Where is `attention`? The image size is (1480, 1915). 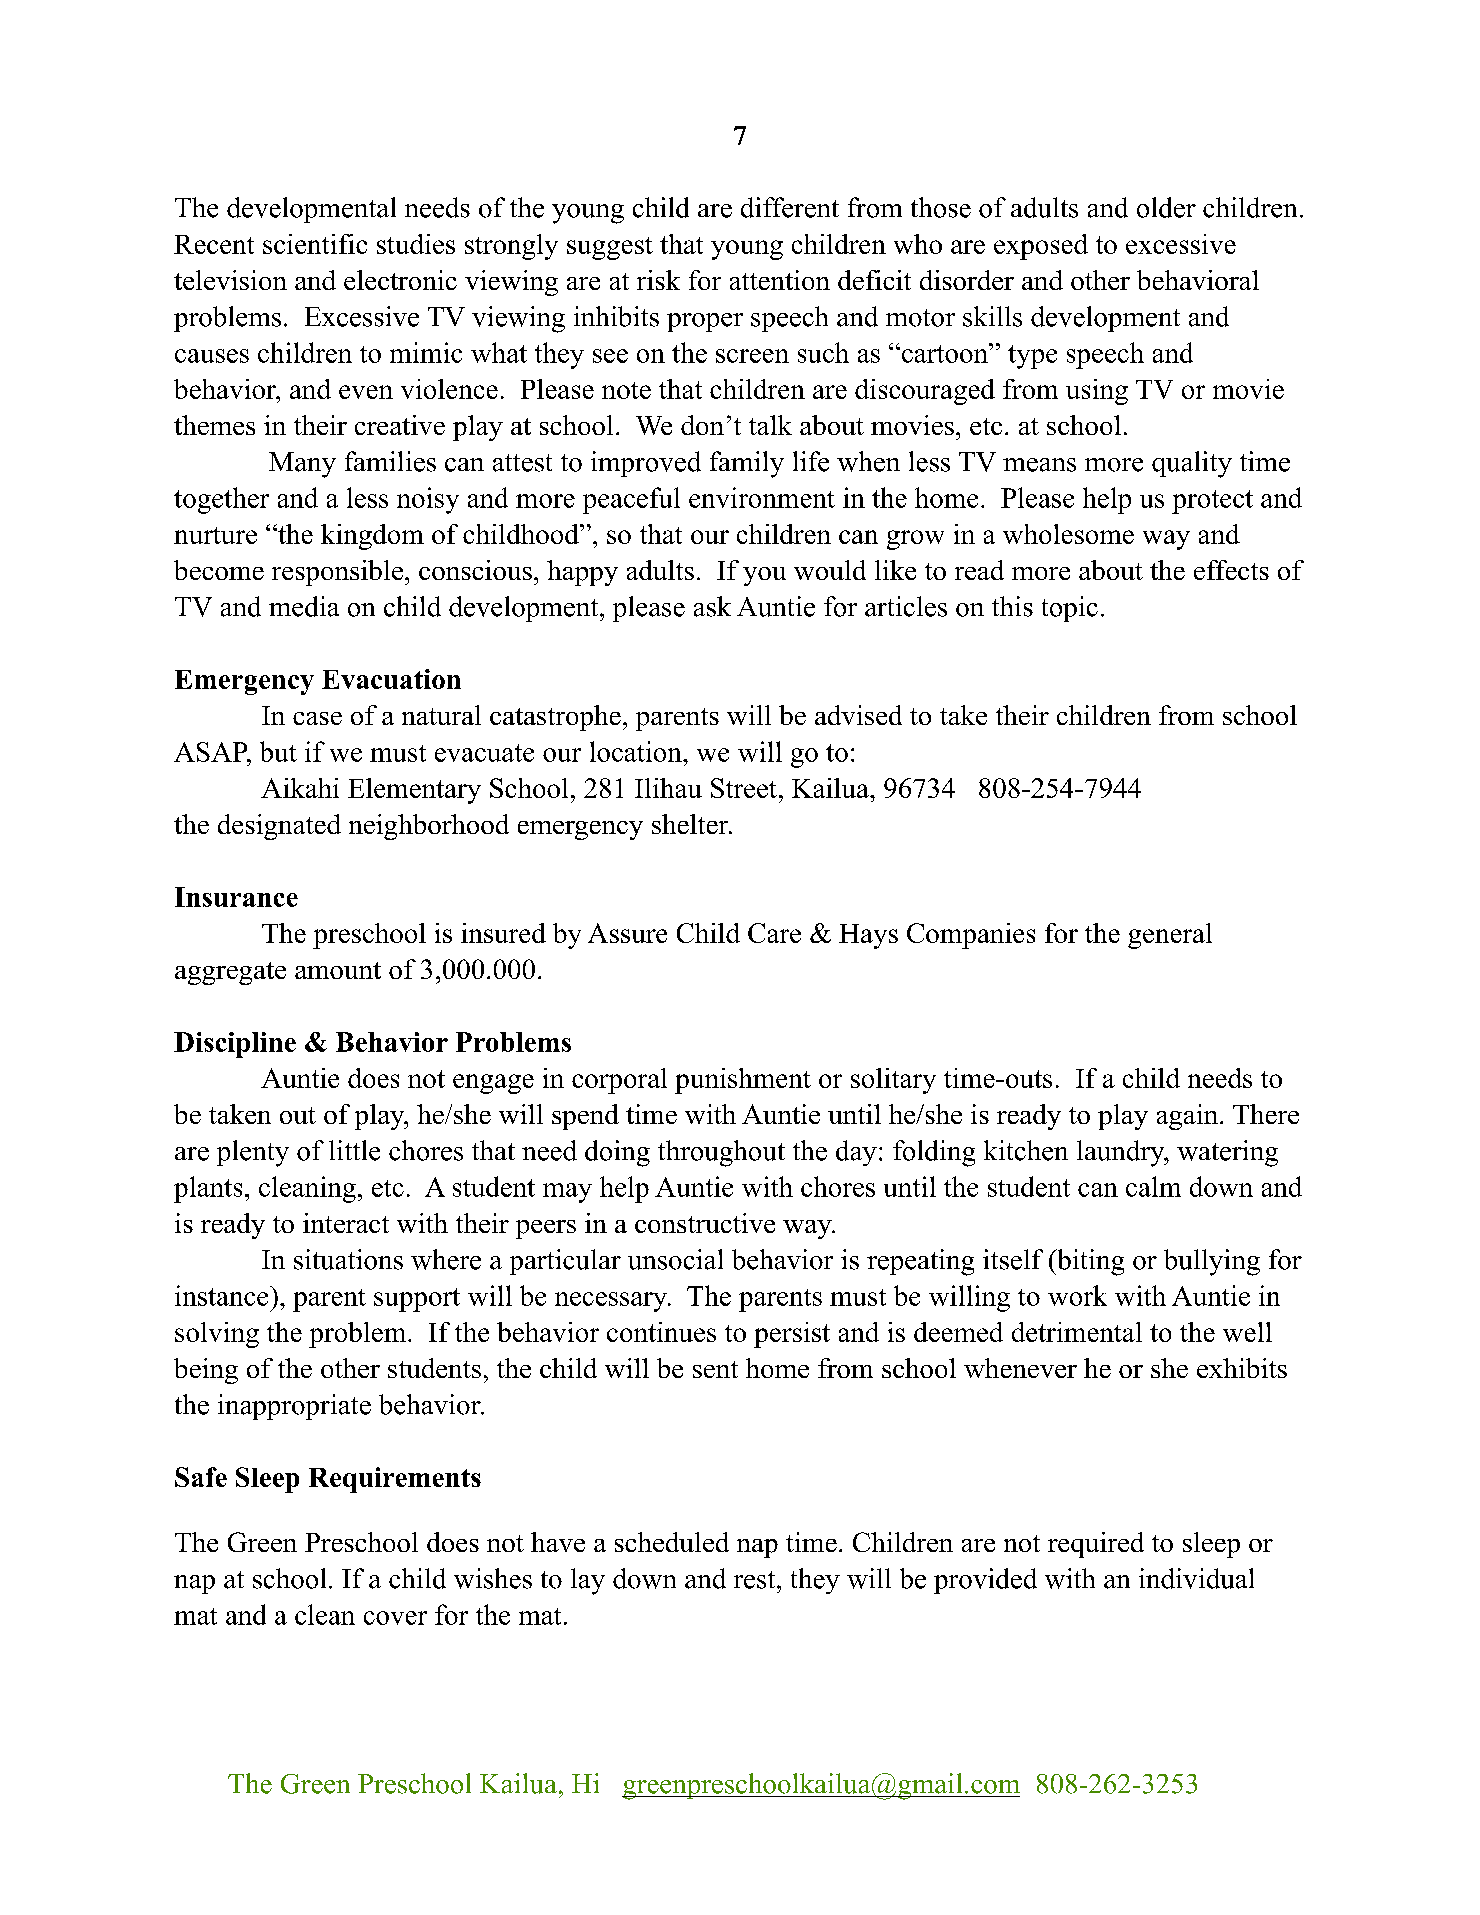 attention is located at coordinates (780, 280).
